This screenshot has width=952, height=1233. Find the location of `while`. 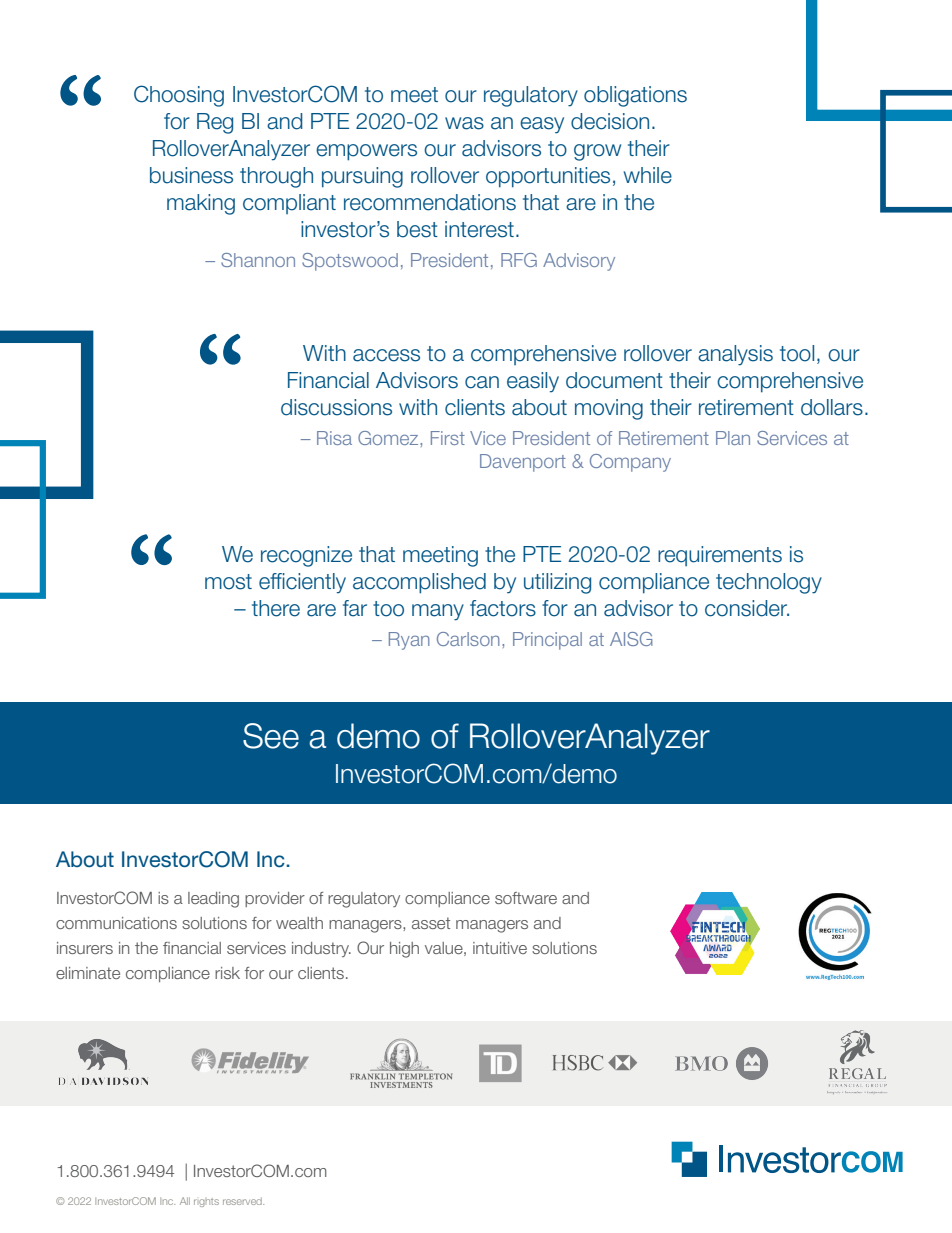

while is located at coordinates (648, 175).
